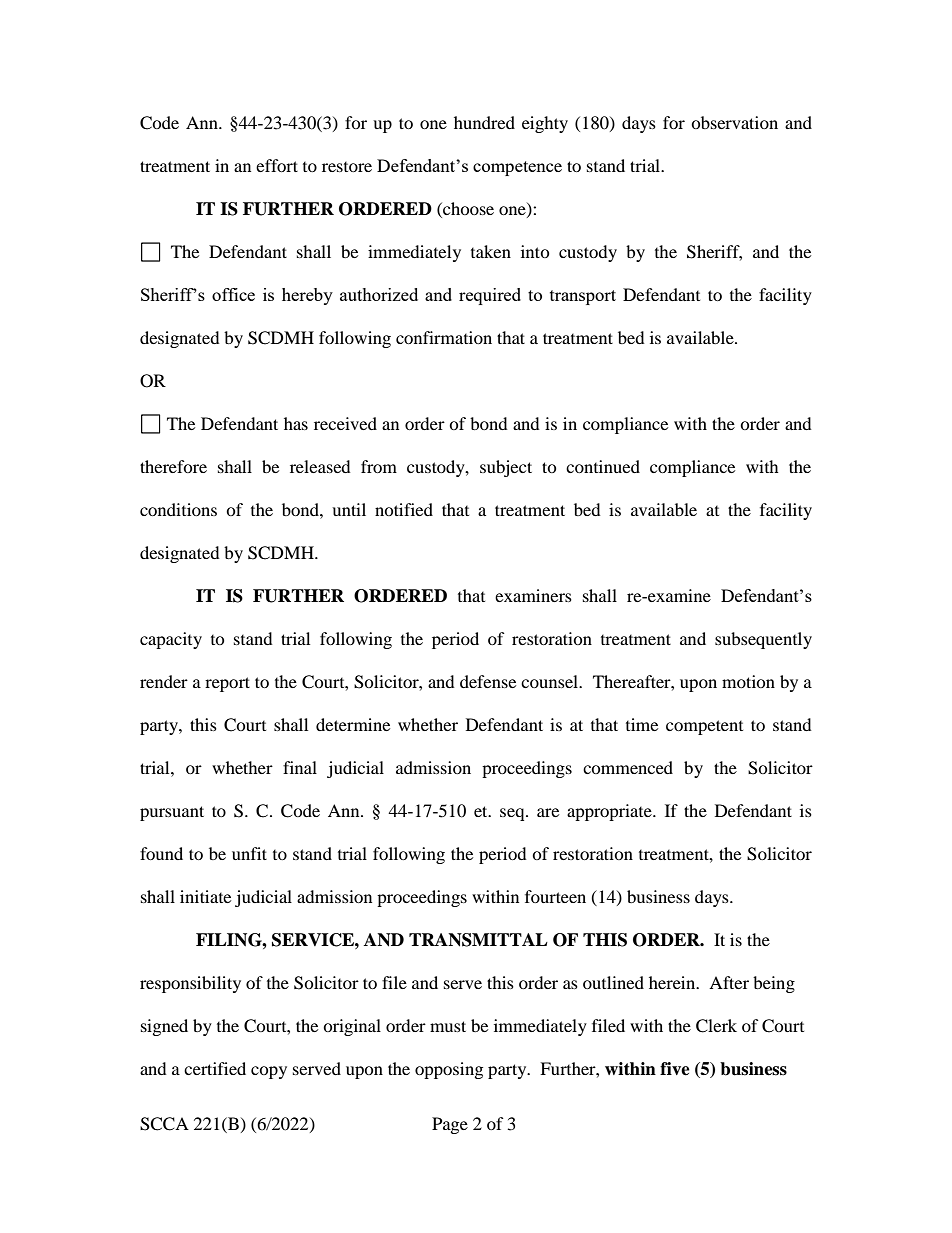 This screenshot has height=1233, width=952. Describe the element at coordinates (178, 509) in the screenshot. I see `conditions` at that location.
